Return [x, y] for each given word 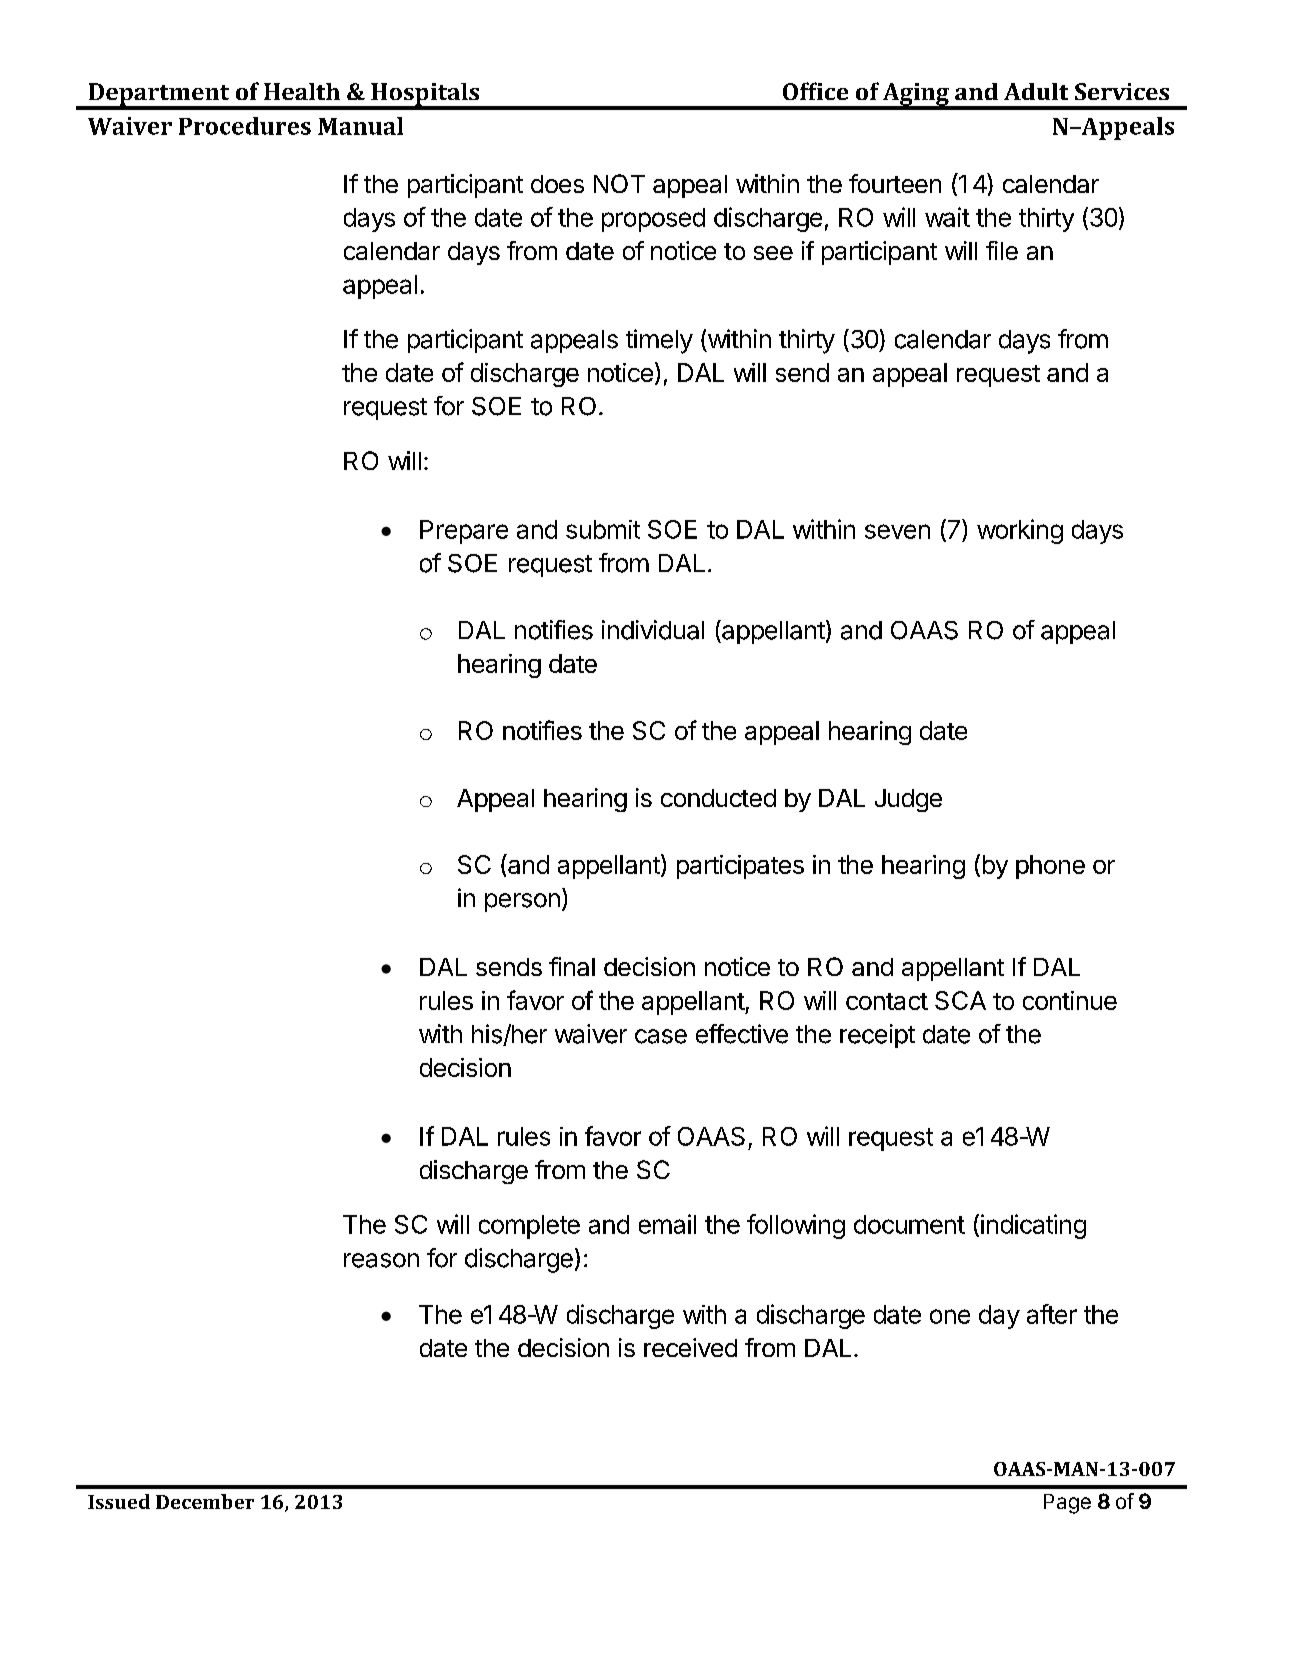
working [1020, 531]
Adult [1036, 91]
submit [603, 529]
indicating [1033, 1226]
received [690, 1347]
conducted [718, 798]
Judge [908, 800]
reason [381, 1260]
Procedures [245, 126]
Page [1067, 1504]
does [557, 184]
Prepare [464, 532]
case [661, 1036]
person [522, 902]
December [205, 1501]
